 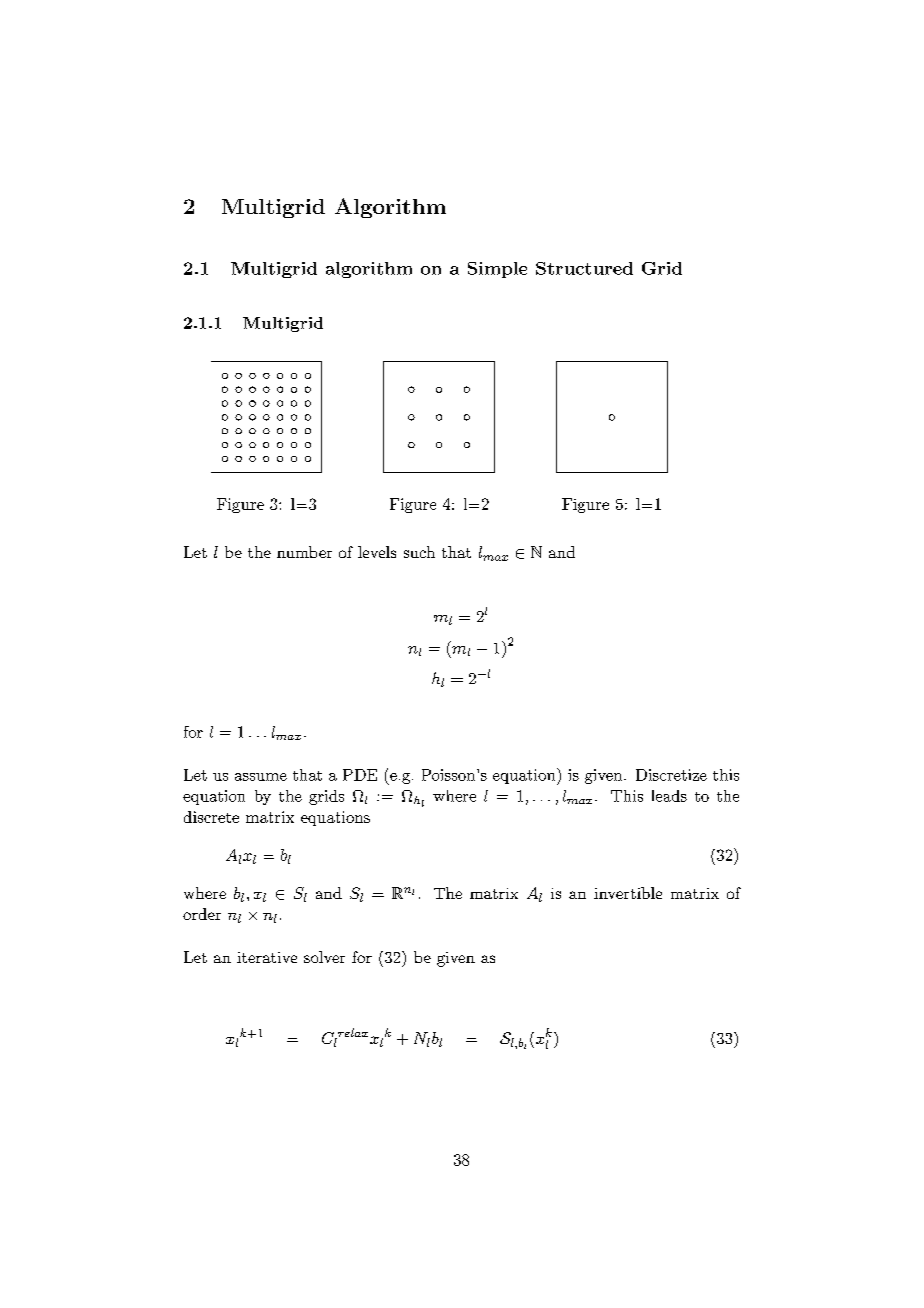 What do you see at coordinates (202, 914) in the document?
I see `order` at bounding box center [202, 914].
